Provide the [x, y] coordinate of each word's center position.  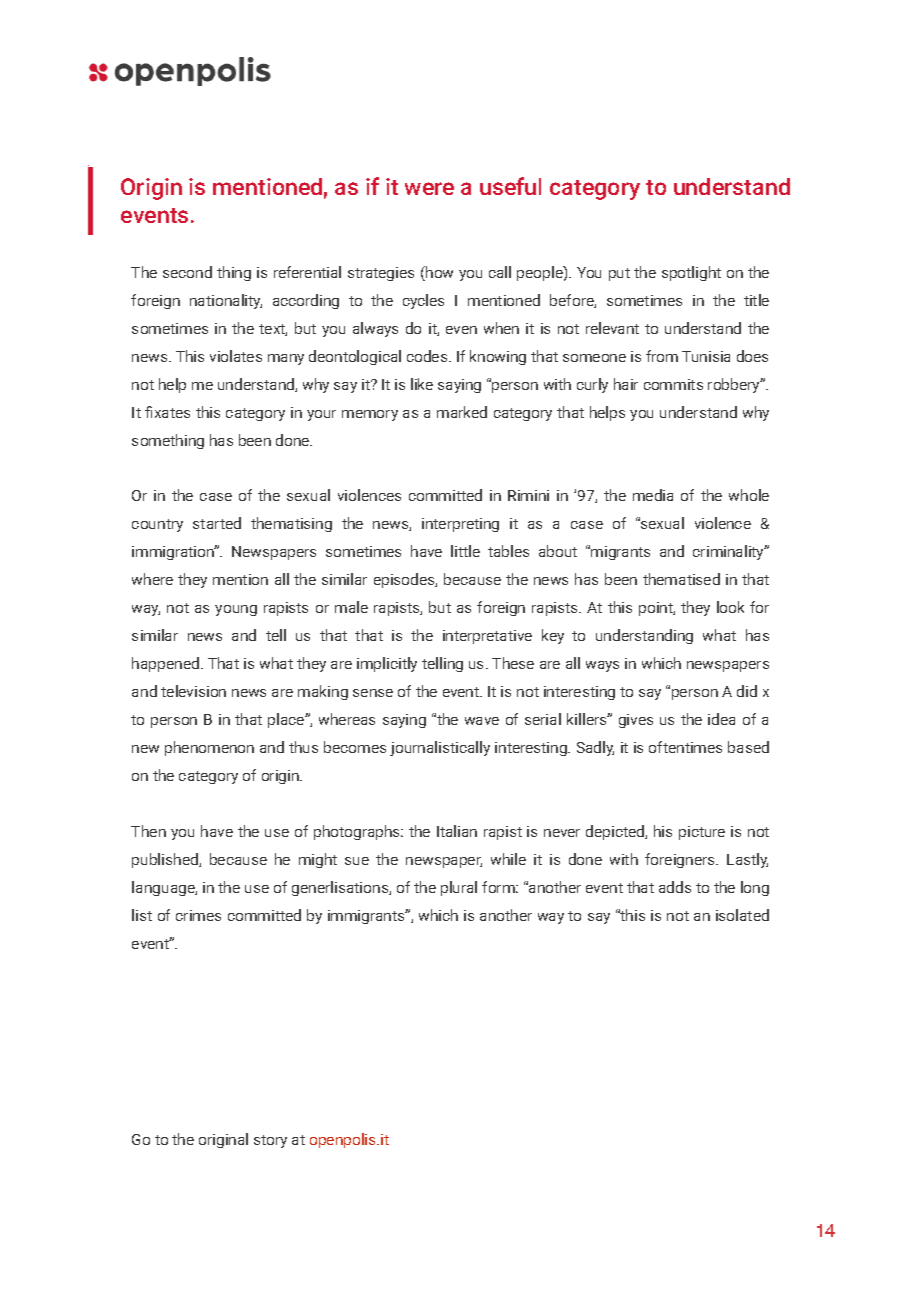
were [429, 188]
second [187, 272]
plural [459, 888]
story [270, 1141]
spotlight [691, 273]
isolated [742, 915]
